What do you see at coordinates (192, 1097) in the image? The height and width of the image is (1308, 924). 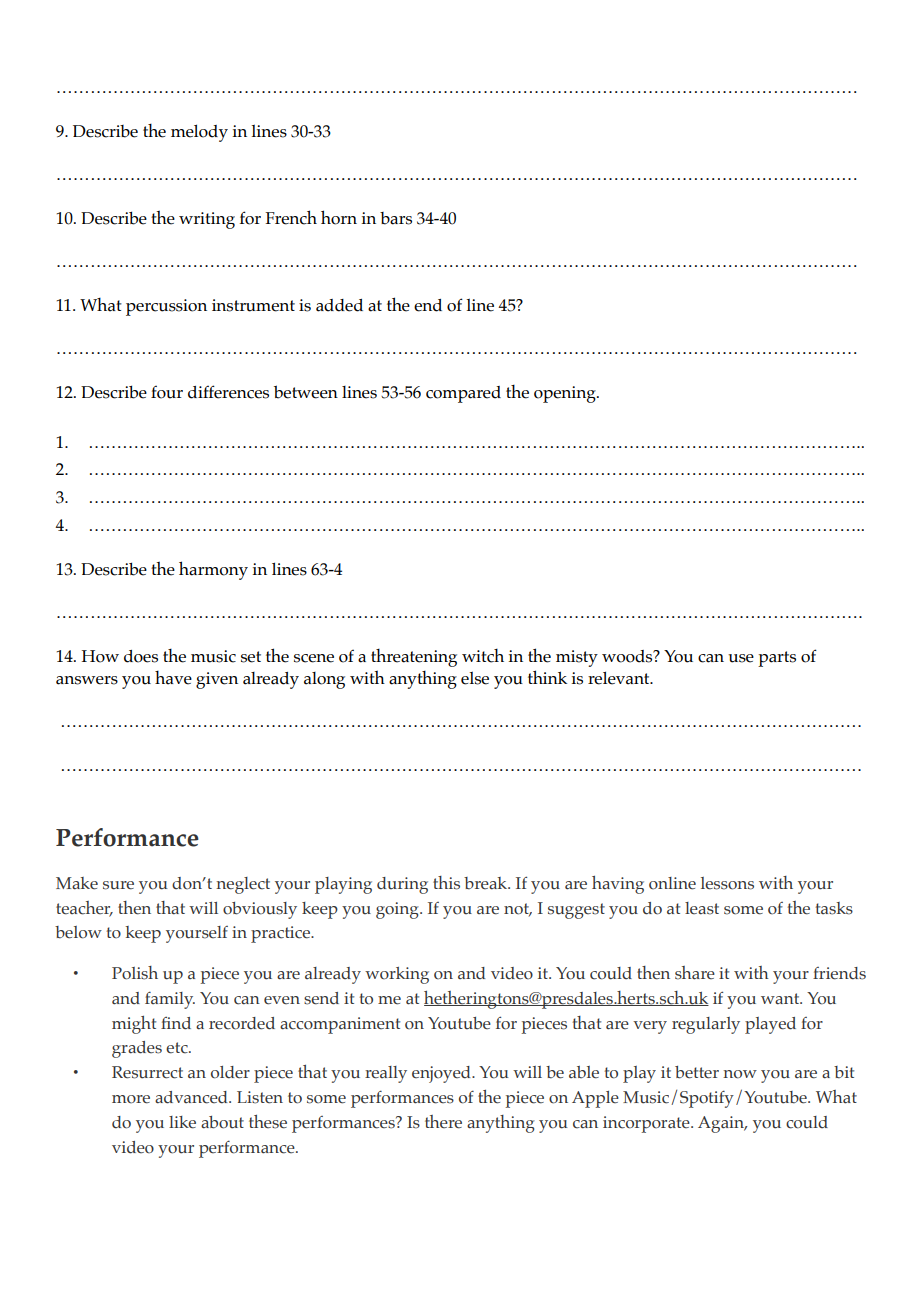 I see `advanced` at bounding box center [192, 1097].
